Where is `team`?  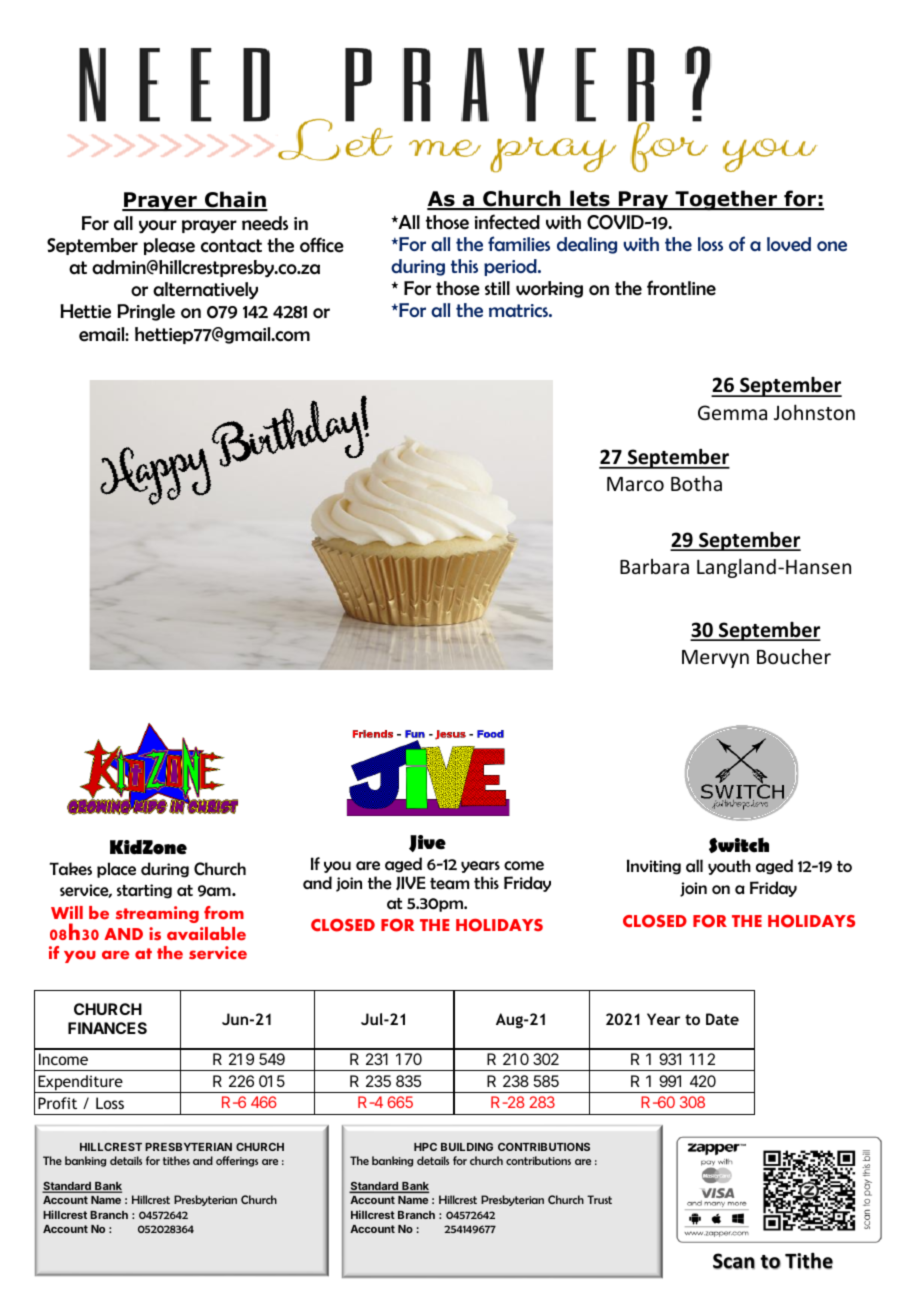
team is located at coordinates (449, 883).
